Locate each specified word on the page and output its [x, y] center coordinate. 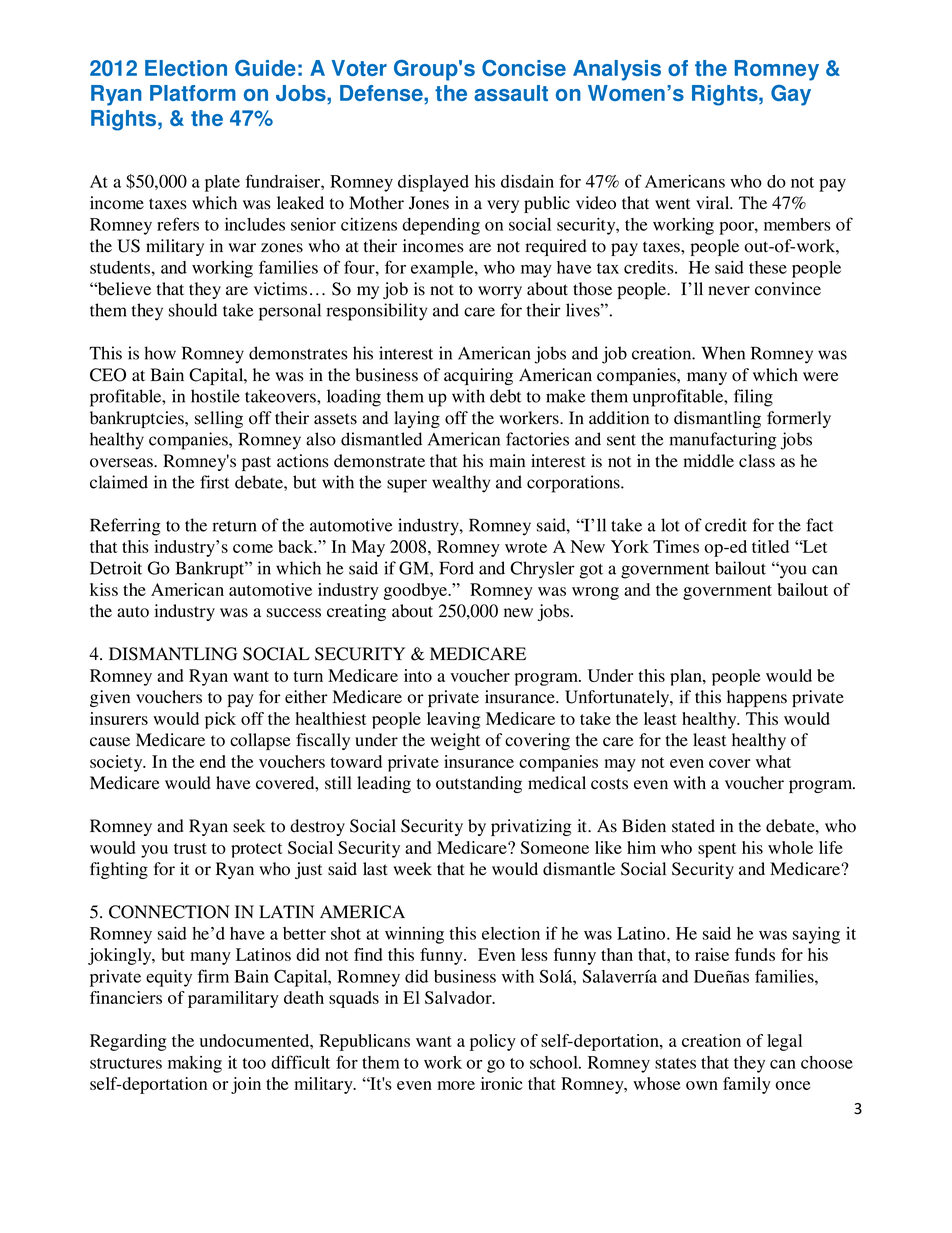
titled [770, 546]
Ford [456, 568]
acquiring [478, 376]
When [723, 353]
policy [493, 1042]
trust [190, 848]
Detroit [116, 568]
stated [693, 826]
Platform [193, 93]
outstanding [479, 784]
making [195, 1064]
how [160, 353]
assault [511, 93]
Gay [791, 95]
